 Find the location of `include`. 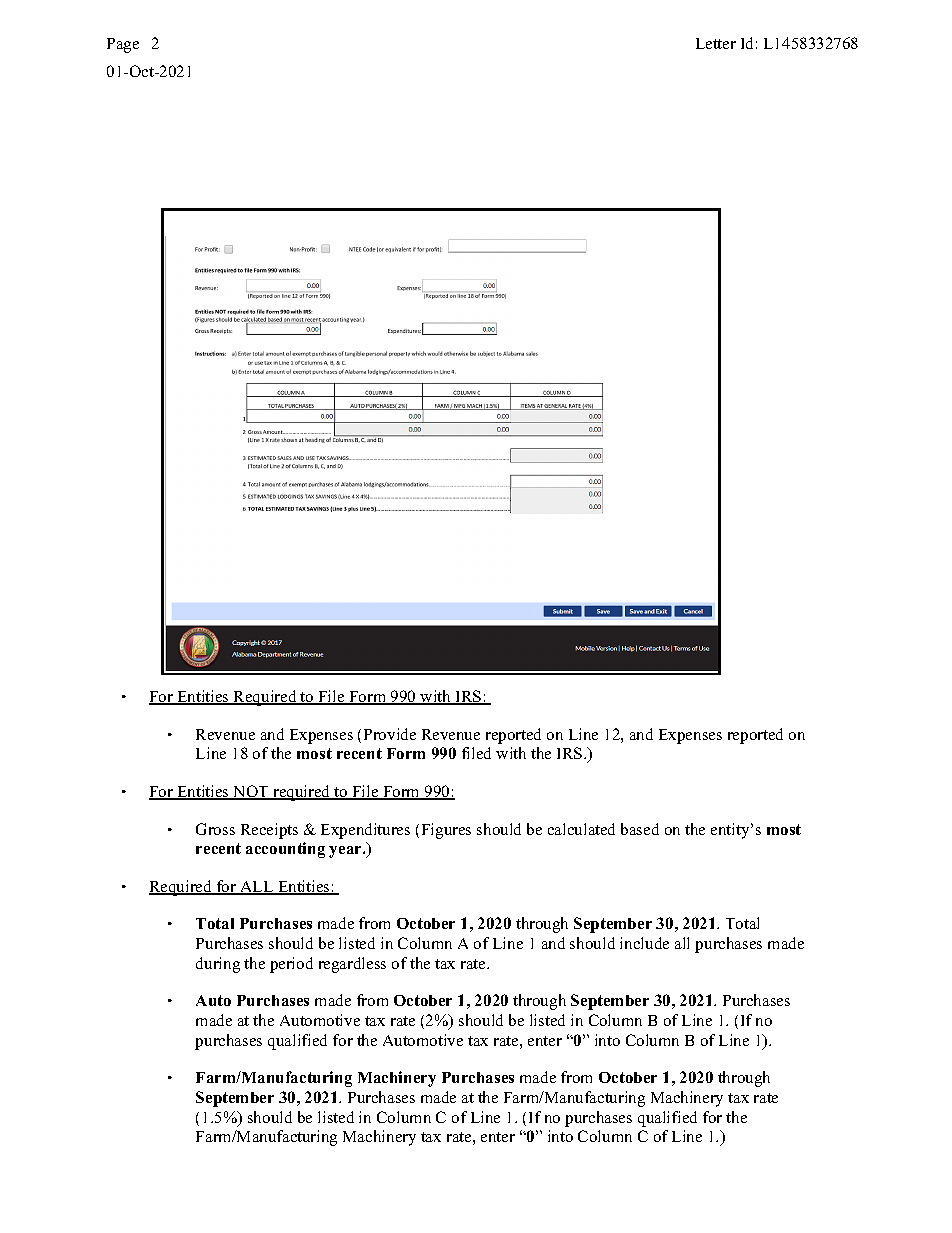

include is located at coordinates (644, 943).
